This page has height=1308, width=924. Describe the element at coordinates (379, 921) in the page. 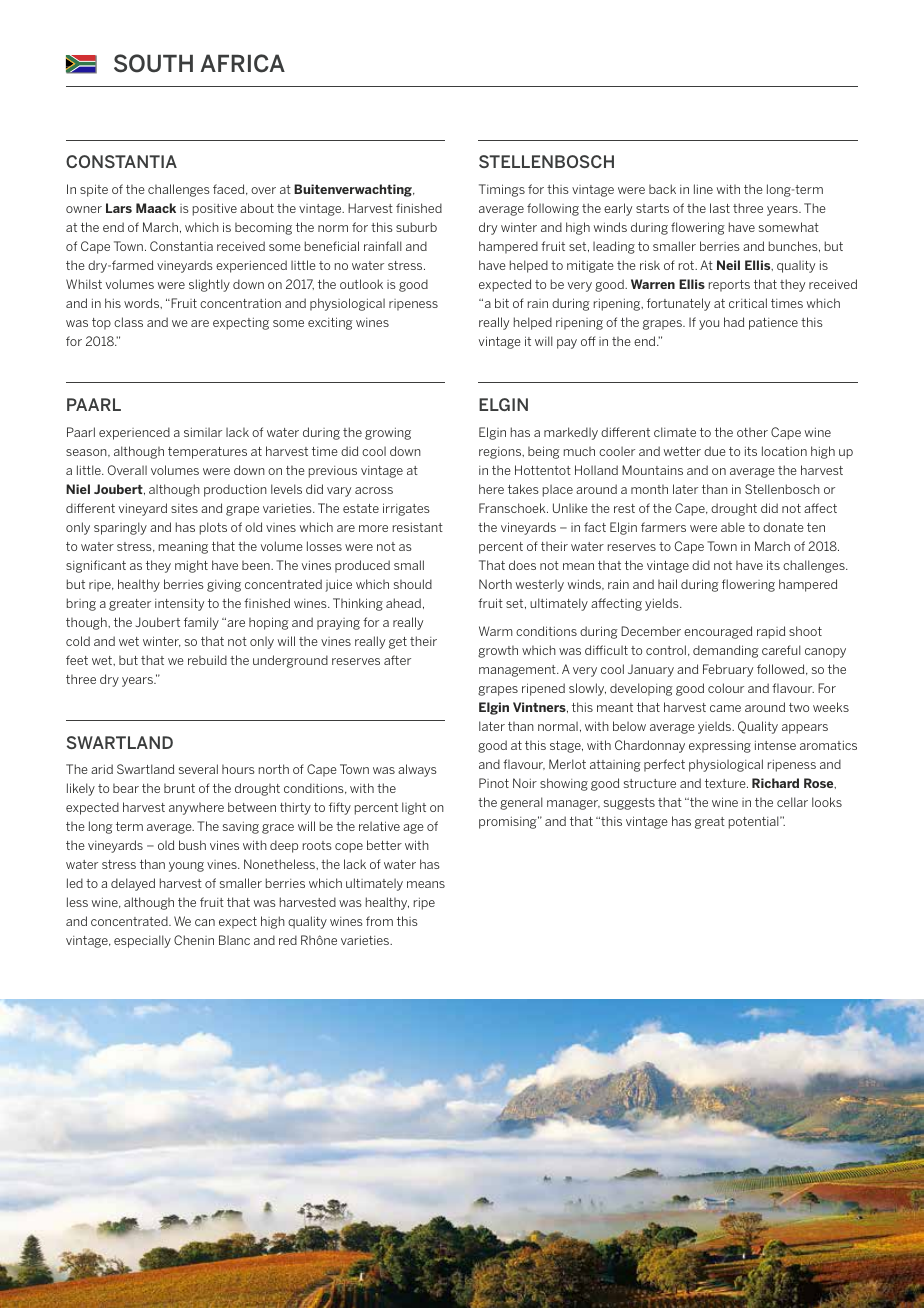

I see `from` at that location.
